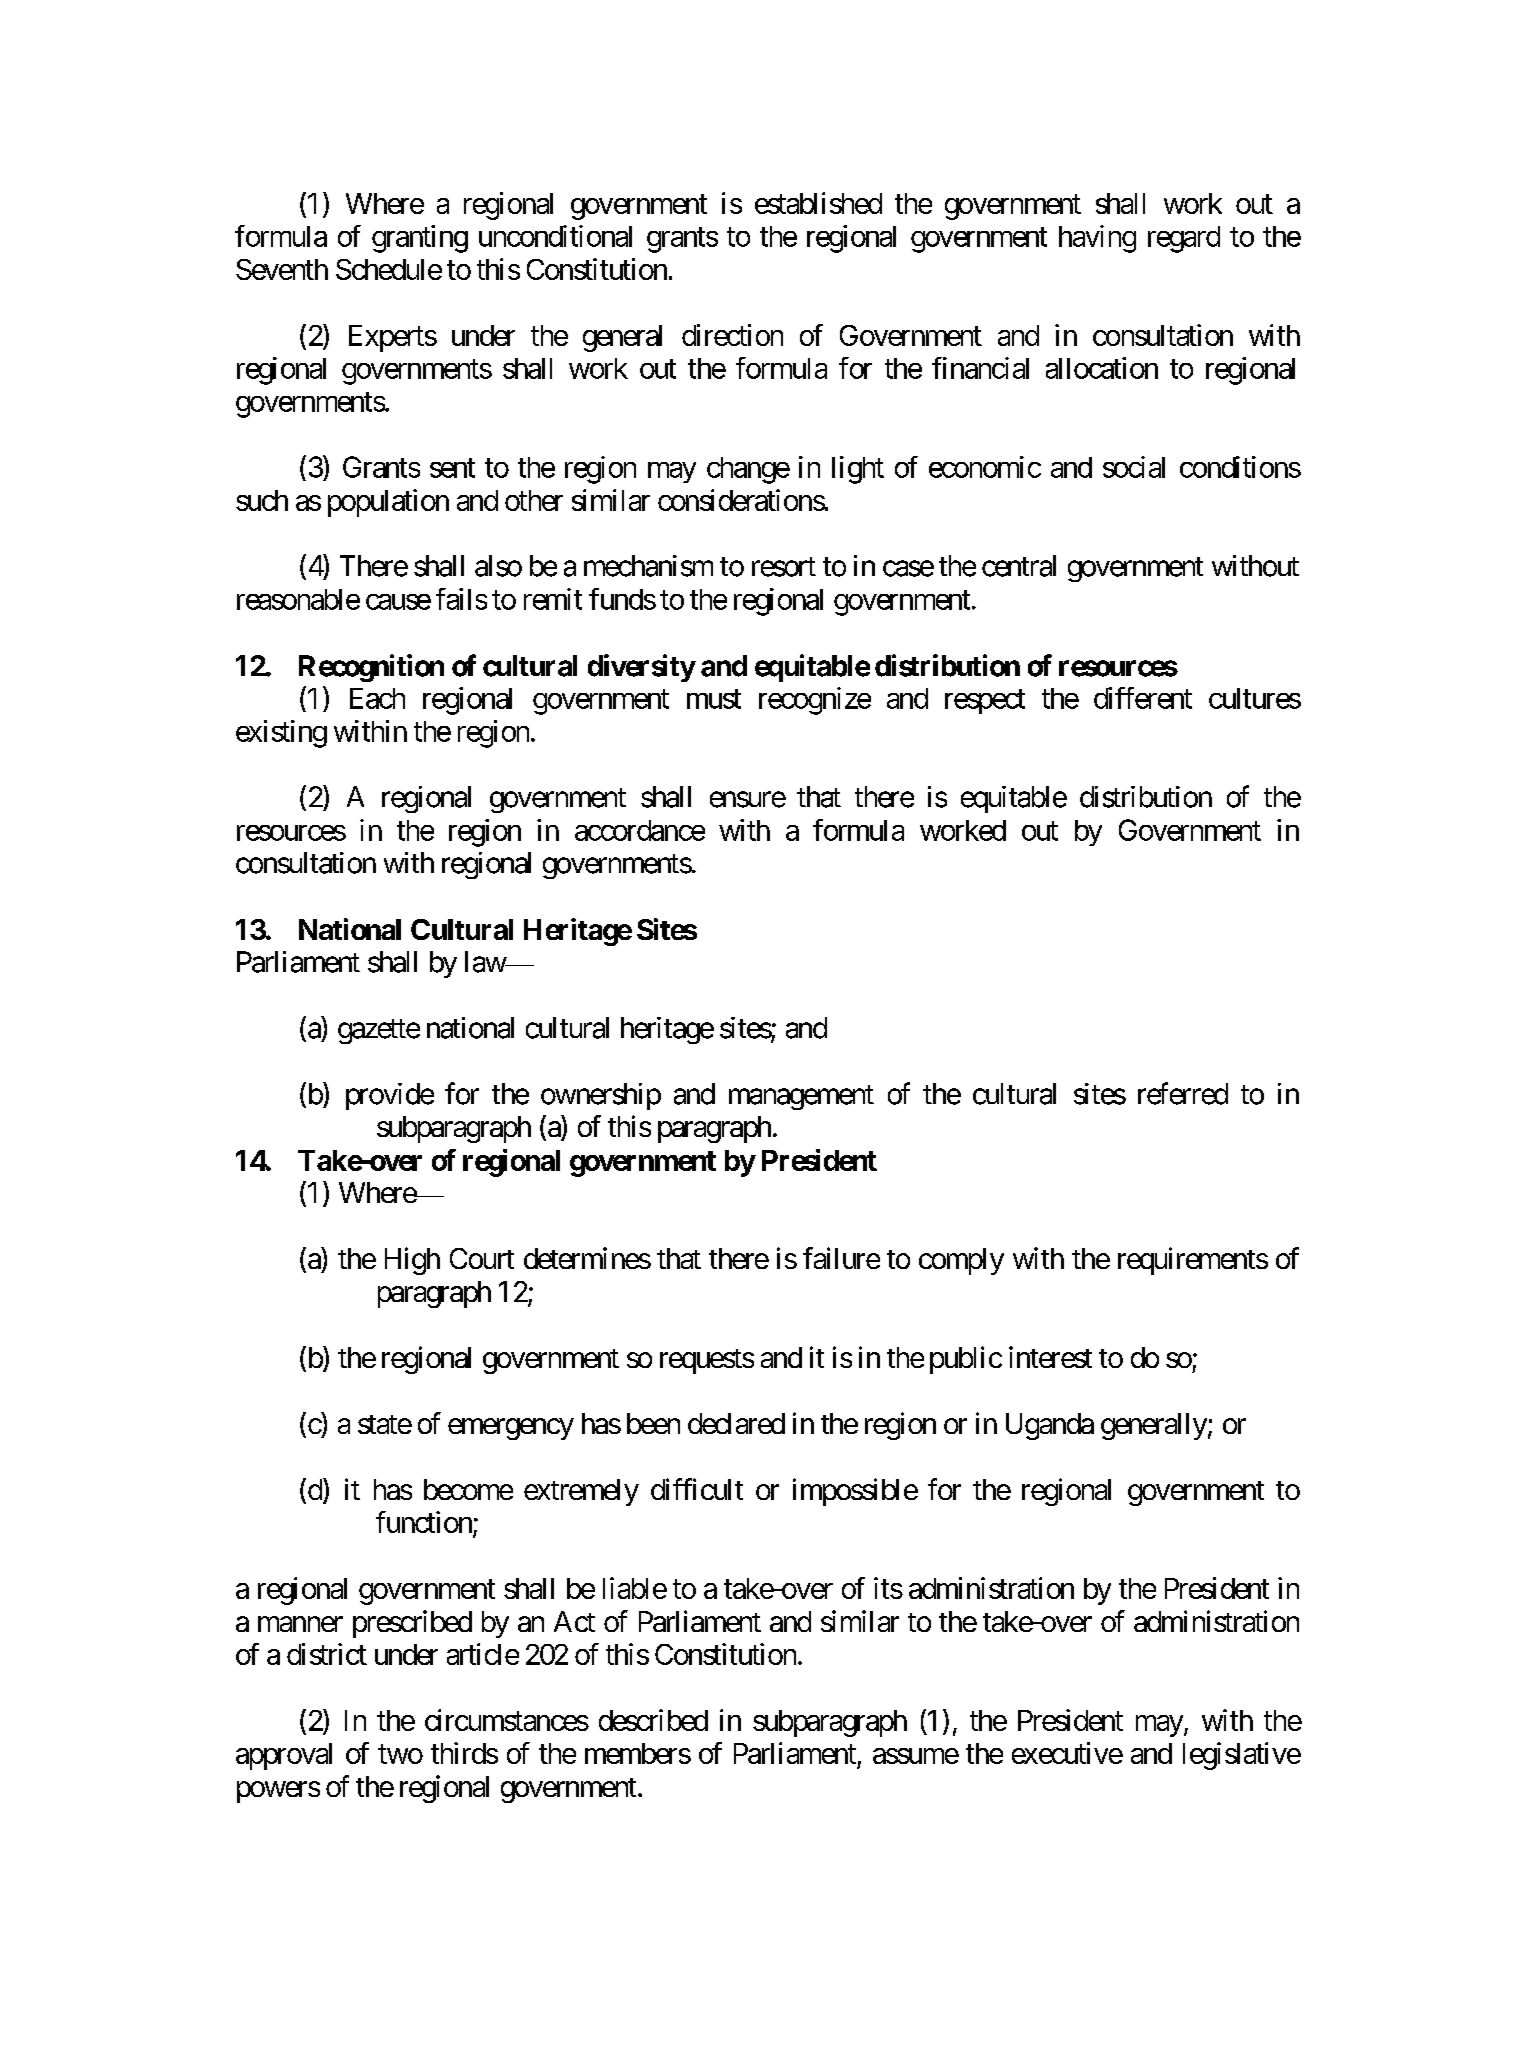 Image resolution: width=1531 pixels, height=2065 pixels. I want to click on Uganda, so click(1050, 1426).
